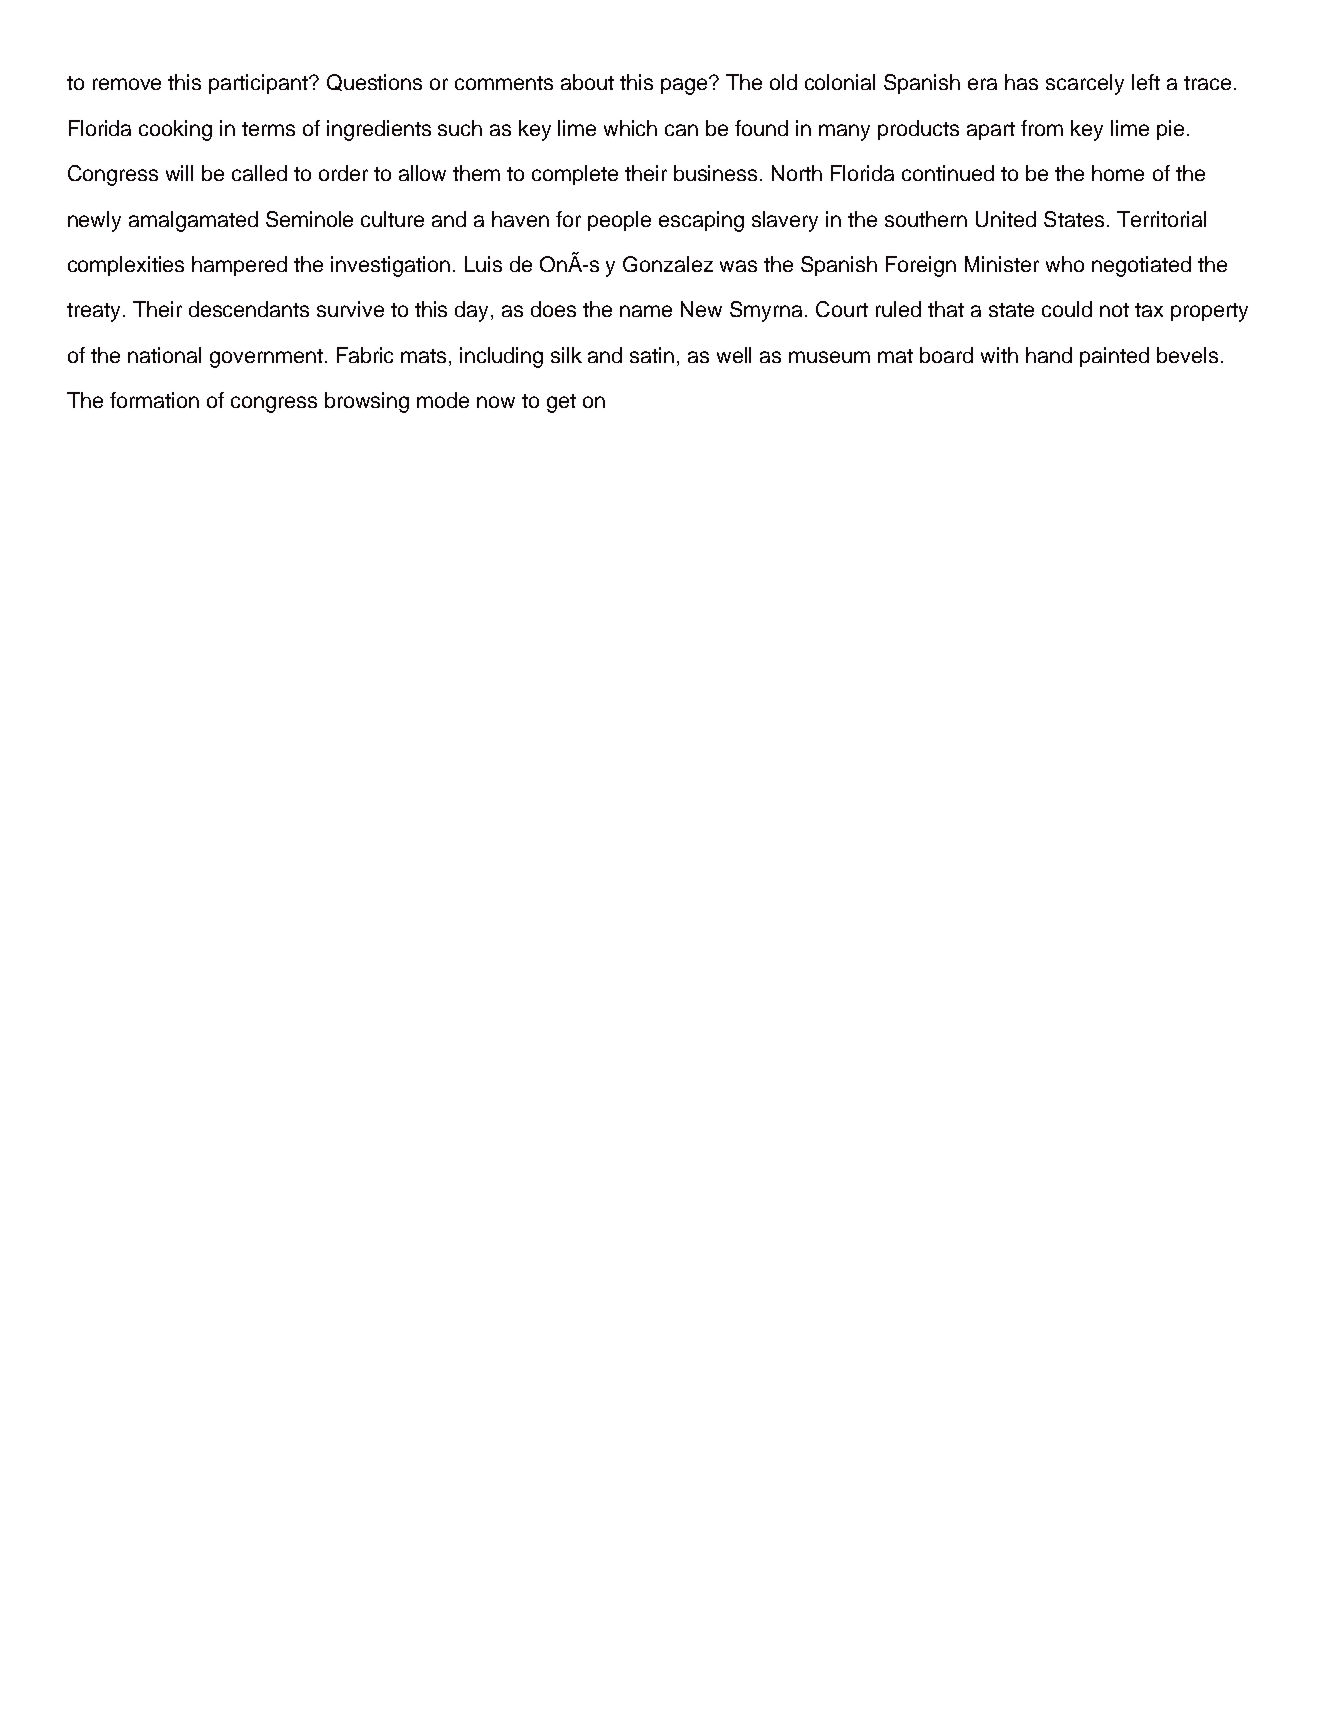 Image resolution: width=1322 pixels, height=1711 pixels. Describe the element at coordinates (561, 403) in the page. I see `get` at that location.
